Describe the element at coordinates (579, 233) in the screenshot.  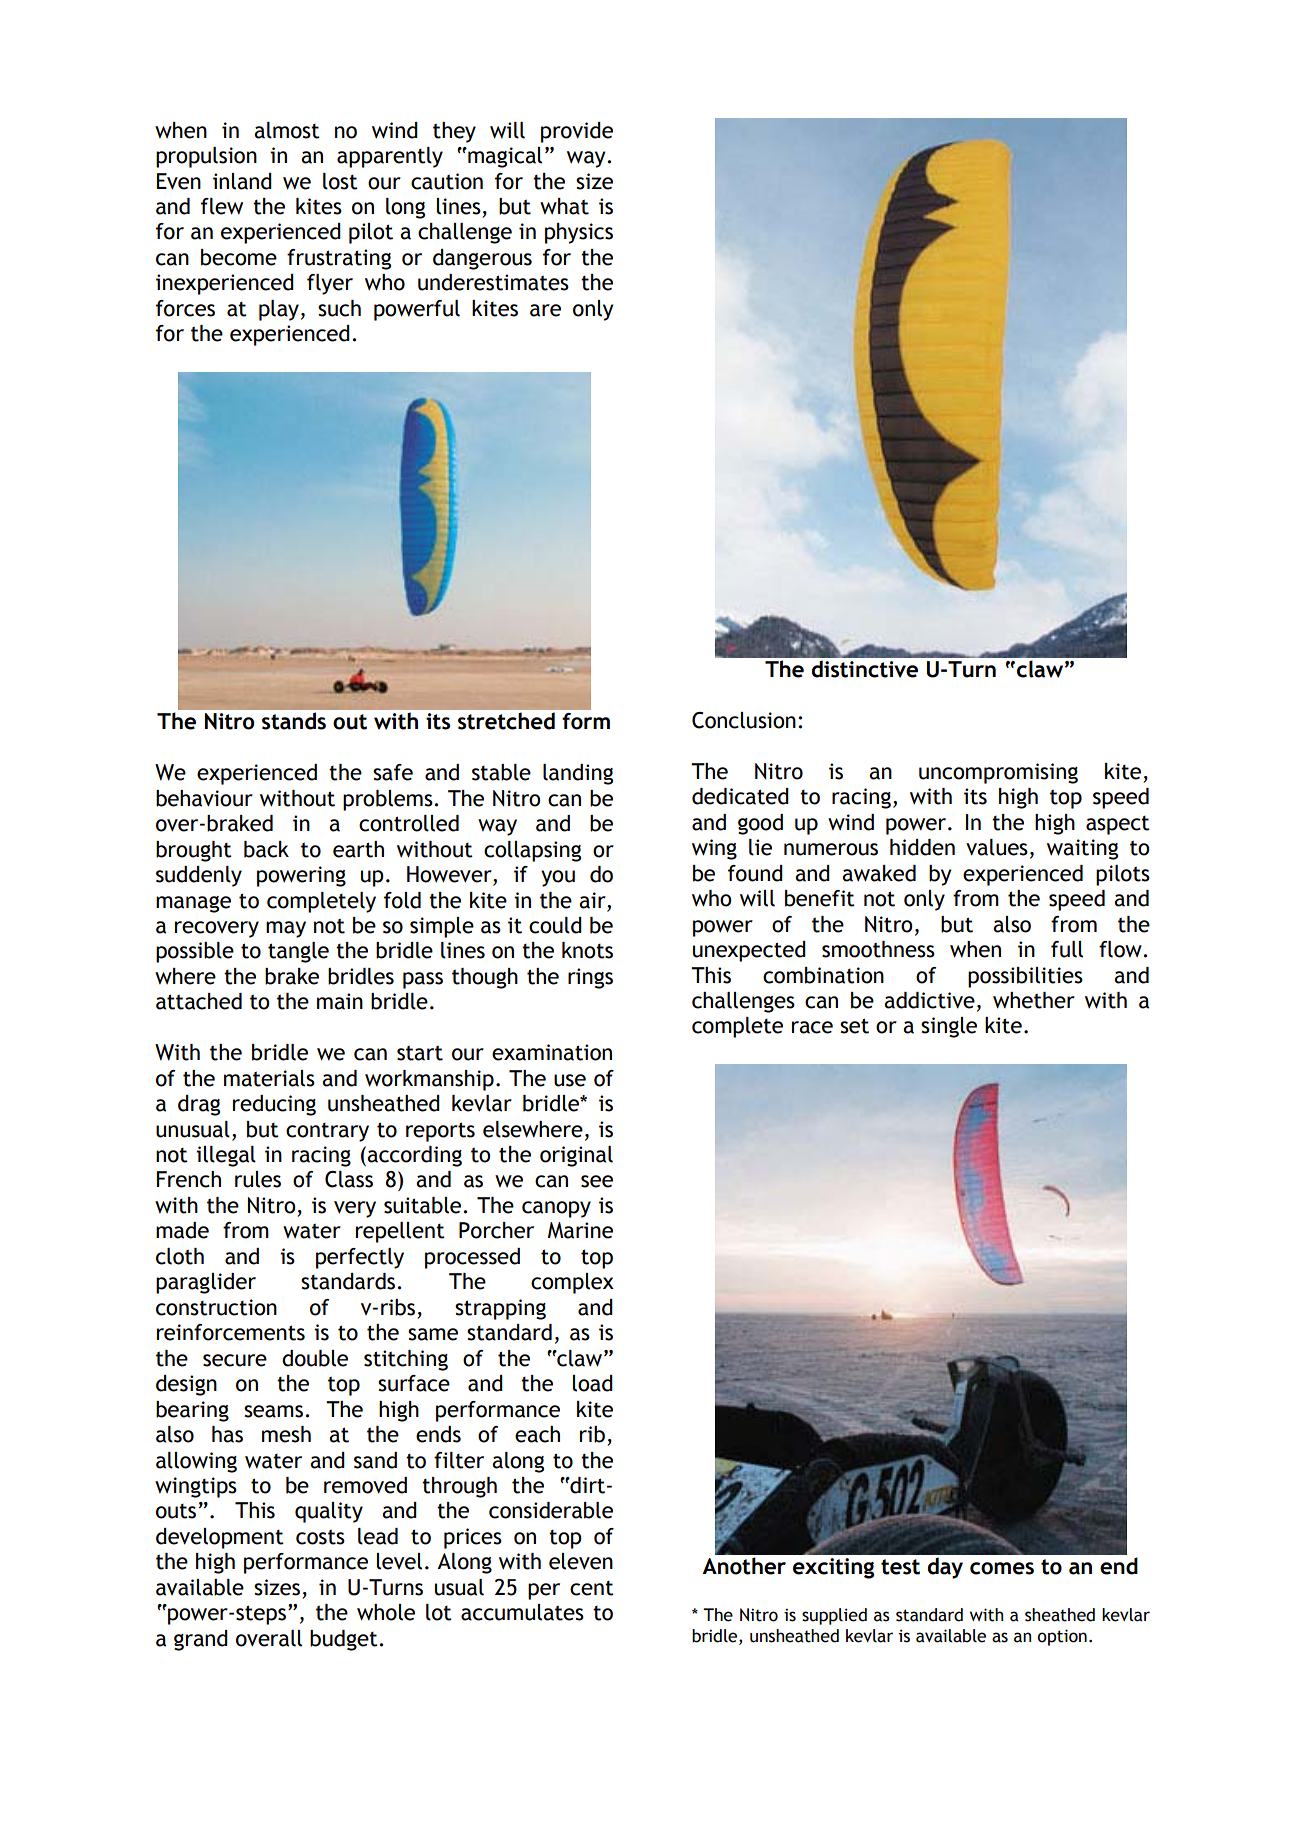
I see `physics` at that location.
